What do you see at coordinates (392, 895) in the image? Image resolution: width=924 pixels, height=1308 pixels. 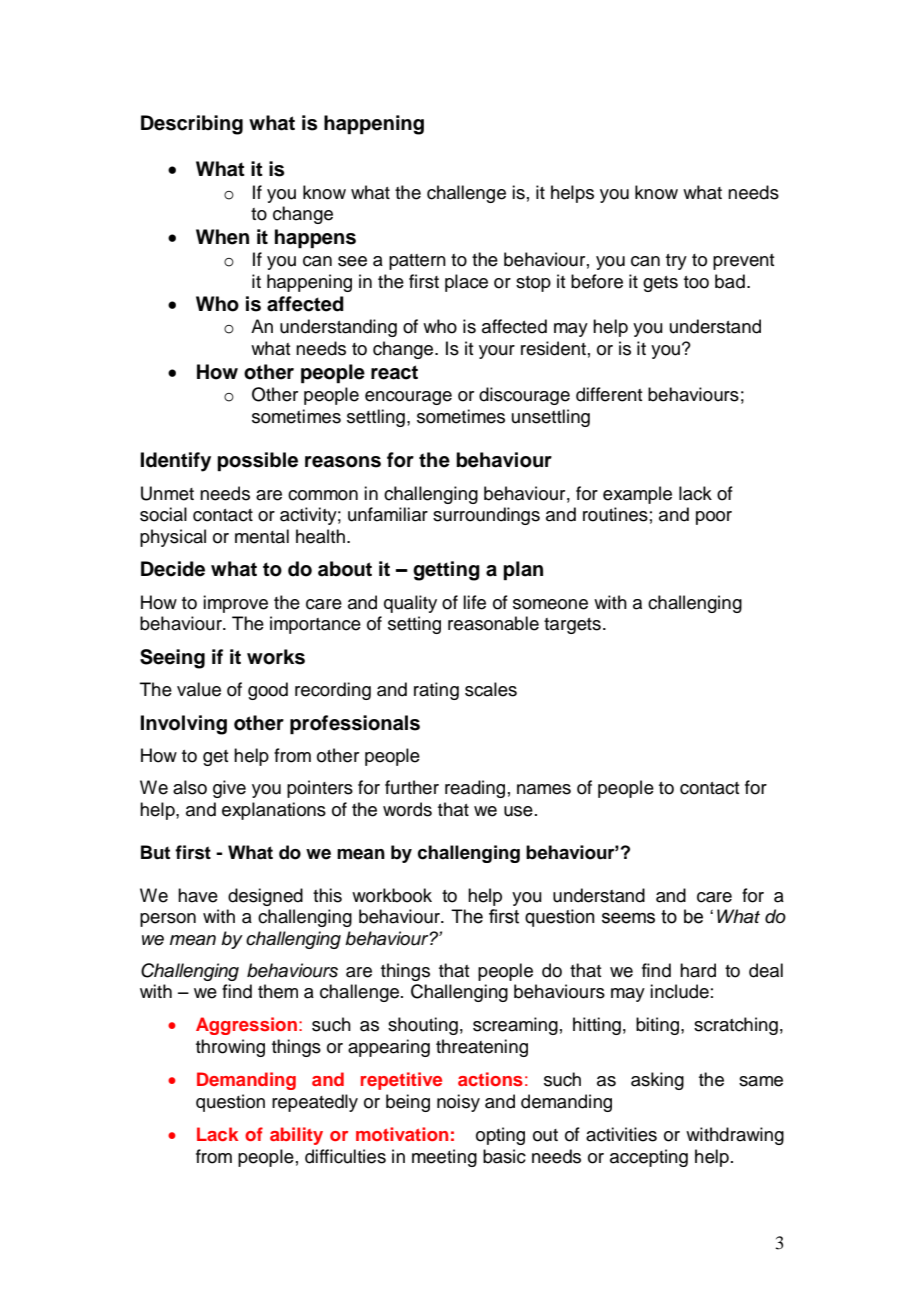 I see `workbook` at bounding box center [392, 895].
